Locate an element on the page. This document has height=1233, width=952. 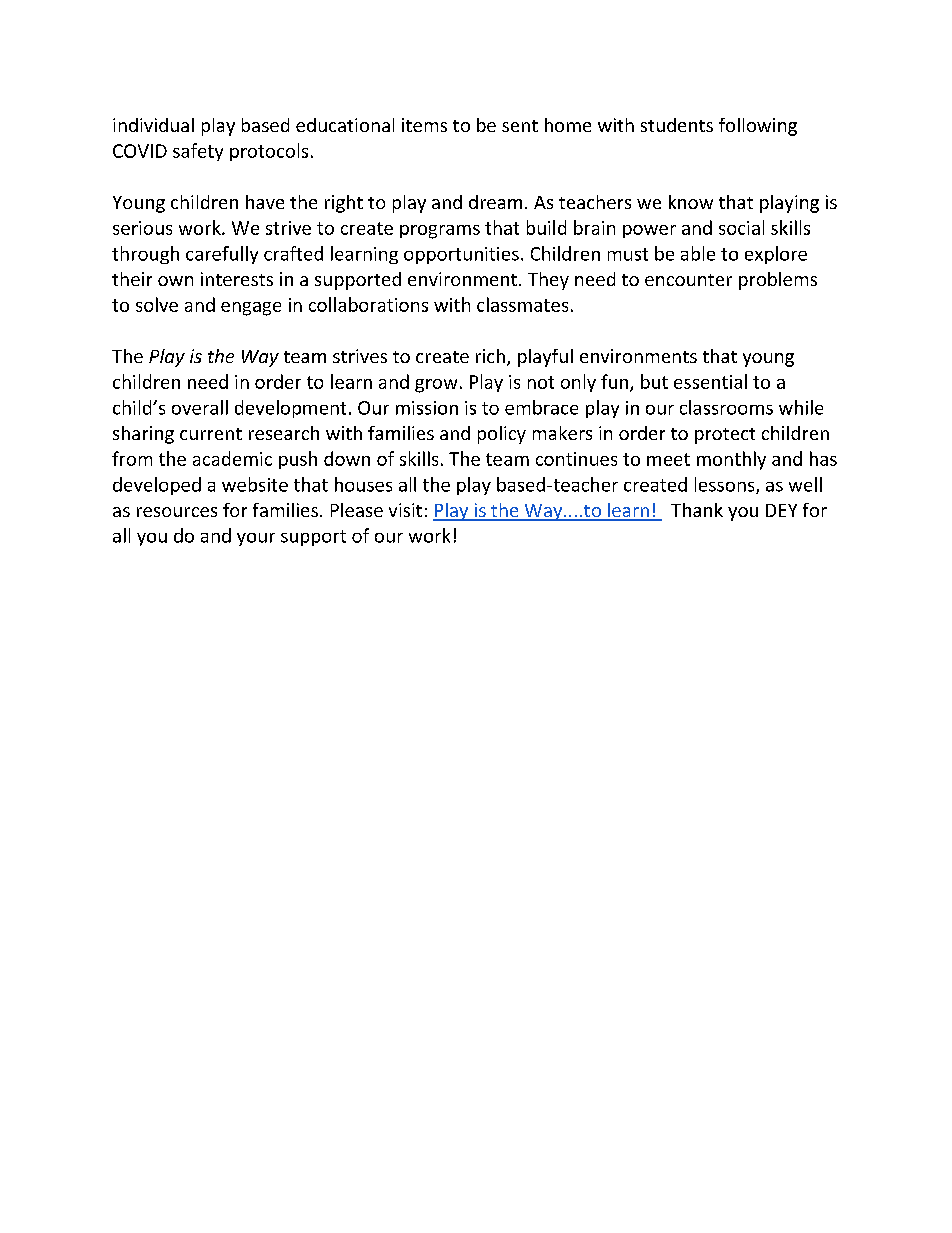
your is located at coordinates (256, 539).
